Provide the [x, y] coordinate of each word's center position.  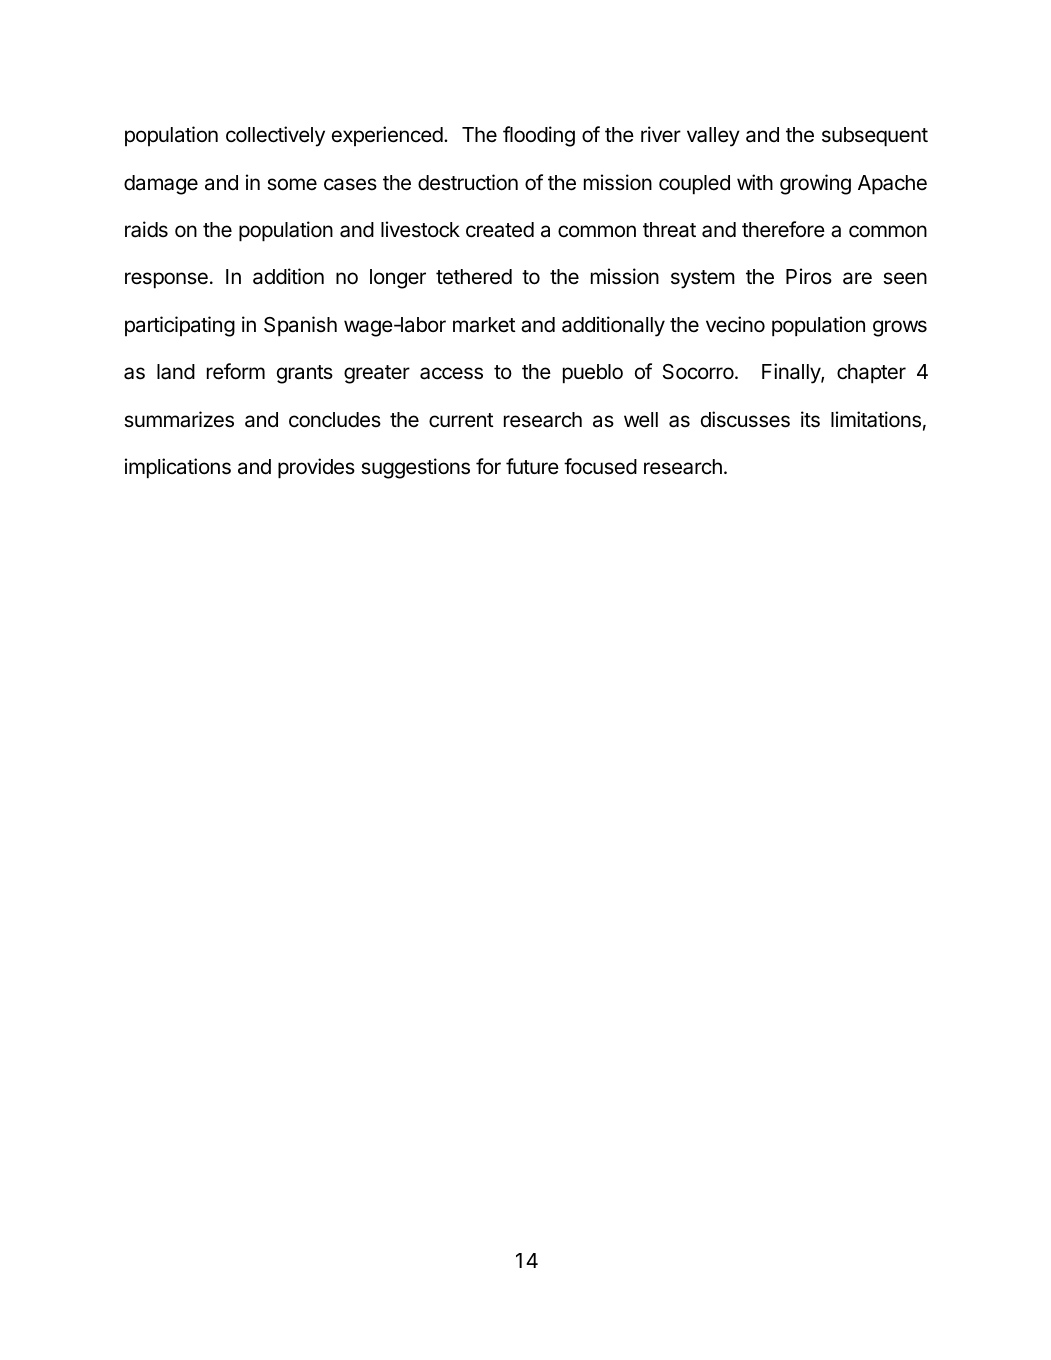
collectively [275, 136]
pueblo [593, 374]
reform [236, 371]
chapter [871, 374]
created [500, 230]
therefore [783, 229]
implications [178, 468]
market [484, 325]
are [857, 278]
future [532, 466]
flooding [539, 136]
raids [146, 229]
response [166, 280]
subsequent [875, 137]
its [810, 419]
